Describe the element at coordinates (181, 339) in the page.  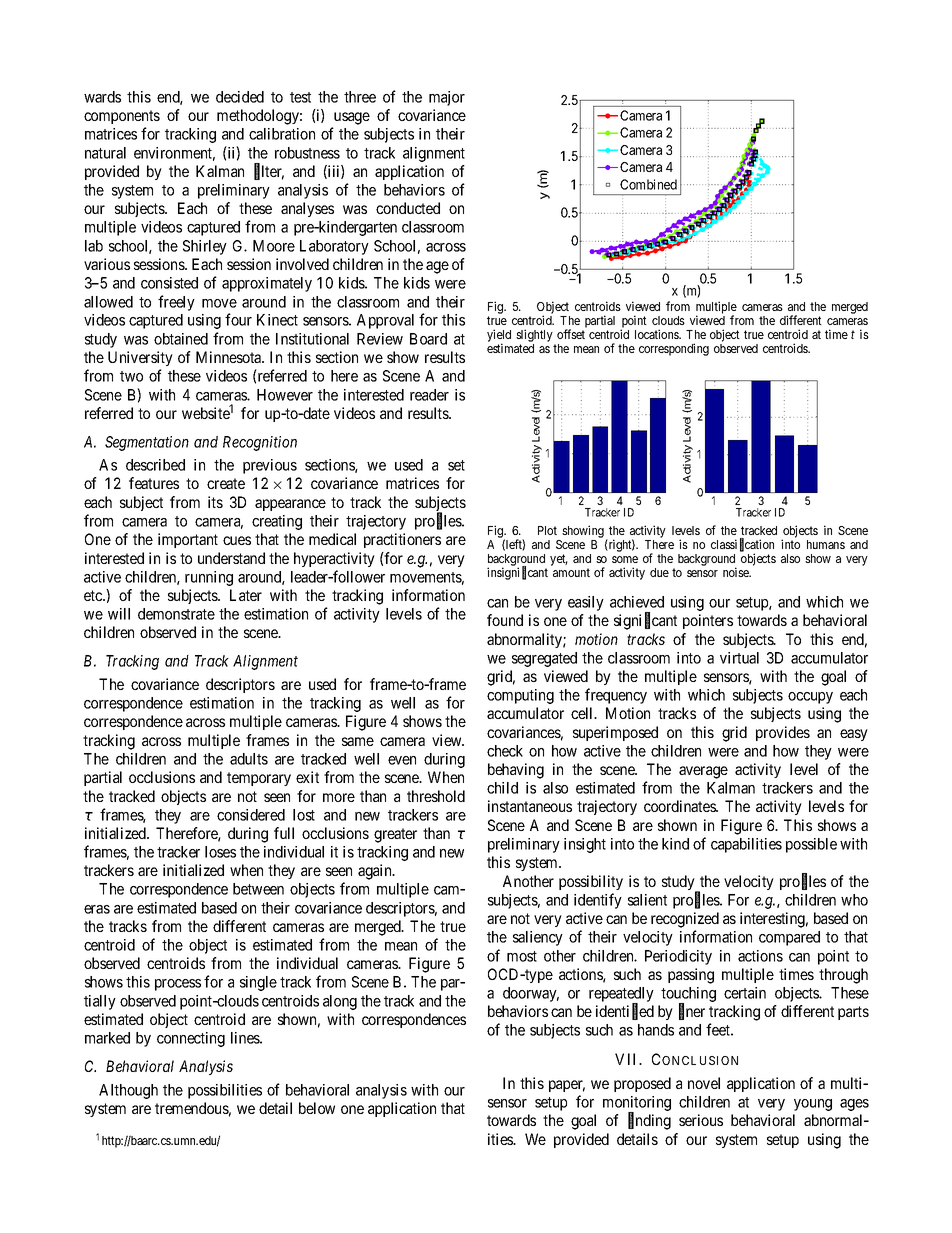
I see `obtained` at that location.
